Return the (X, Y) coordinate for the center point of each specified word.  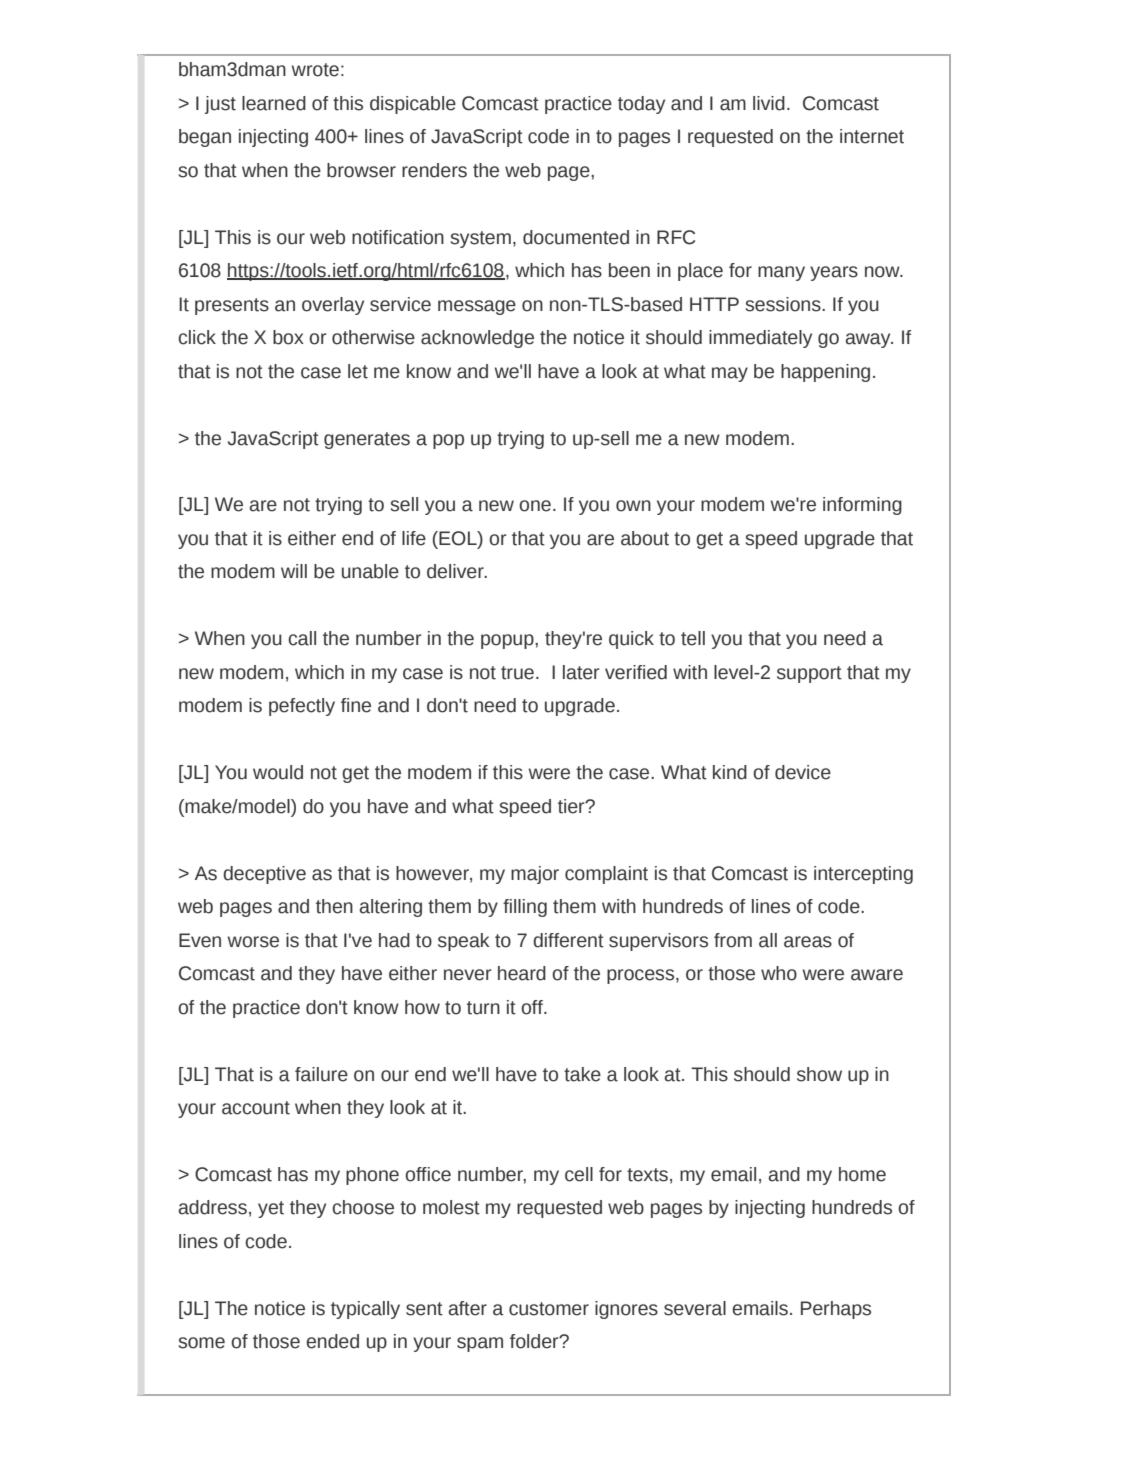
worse (253, 942)
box (288, 337)
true (517, 673)
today (641, 105)
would (278, 772)
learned (274, 103)
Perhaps (836, 1310)
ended (332, 1341)
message (477, 307)
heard (522, 973)
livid (769, 103)
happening (825, 373)
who (779, 973)
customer (549, 1309)
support (809, 674)
